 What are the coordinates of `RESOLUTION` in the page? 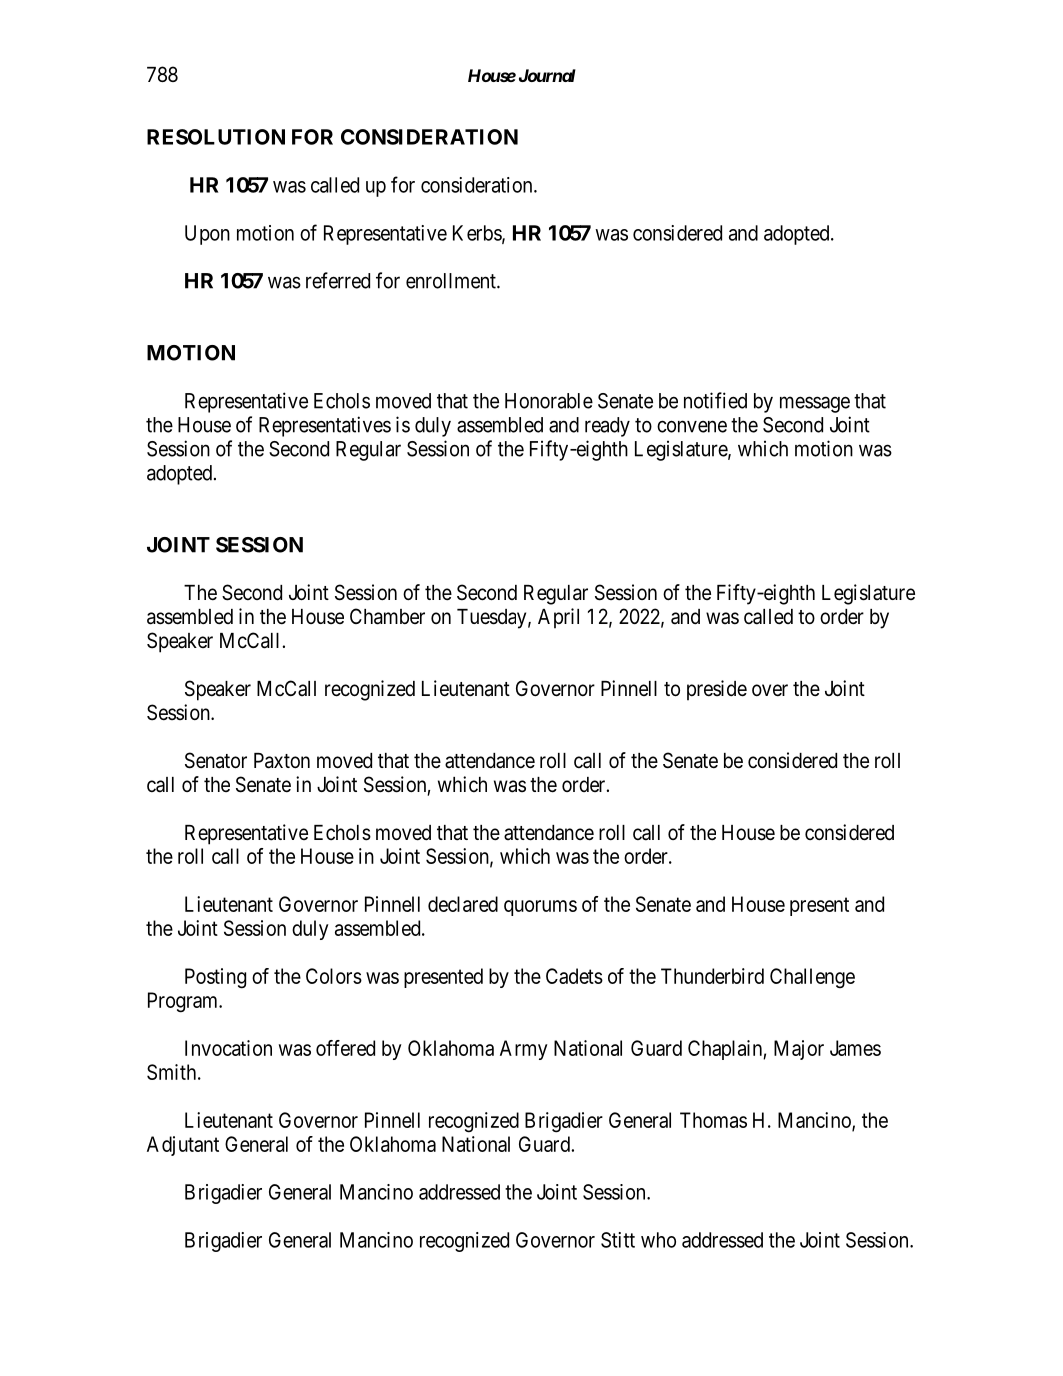 It's located at (216, 137).
